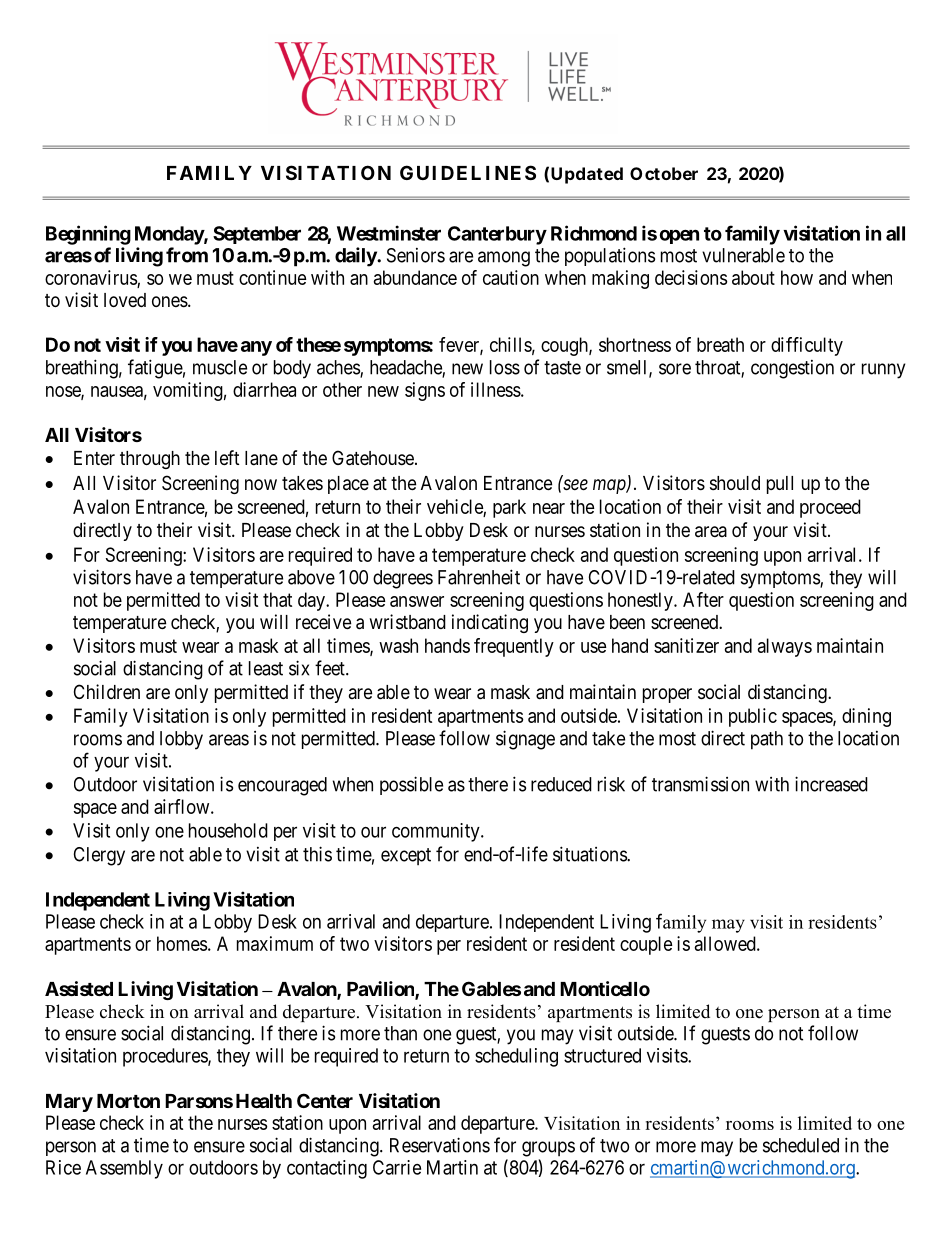  Describe the element at coordinates (468, 172) in the document. I see `GUIDELINES` at that location.
